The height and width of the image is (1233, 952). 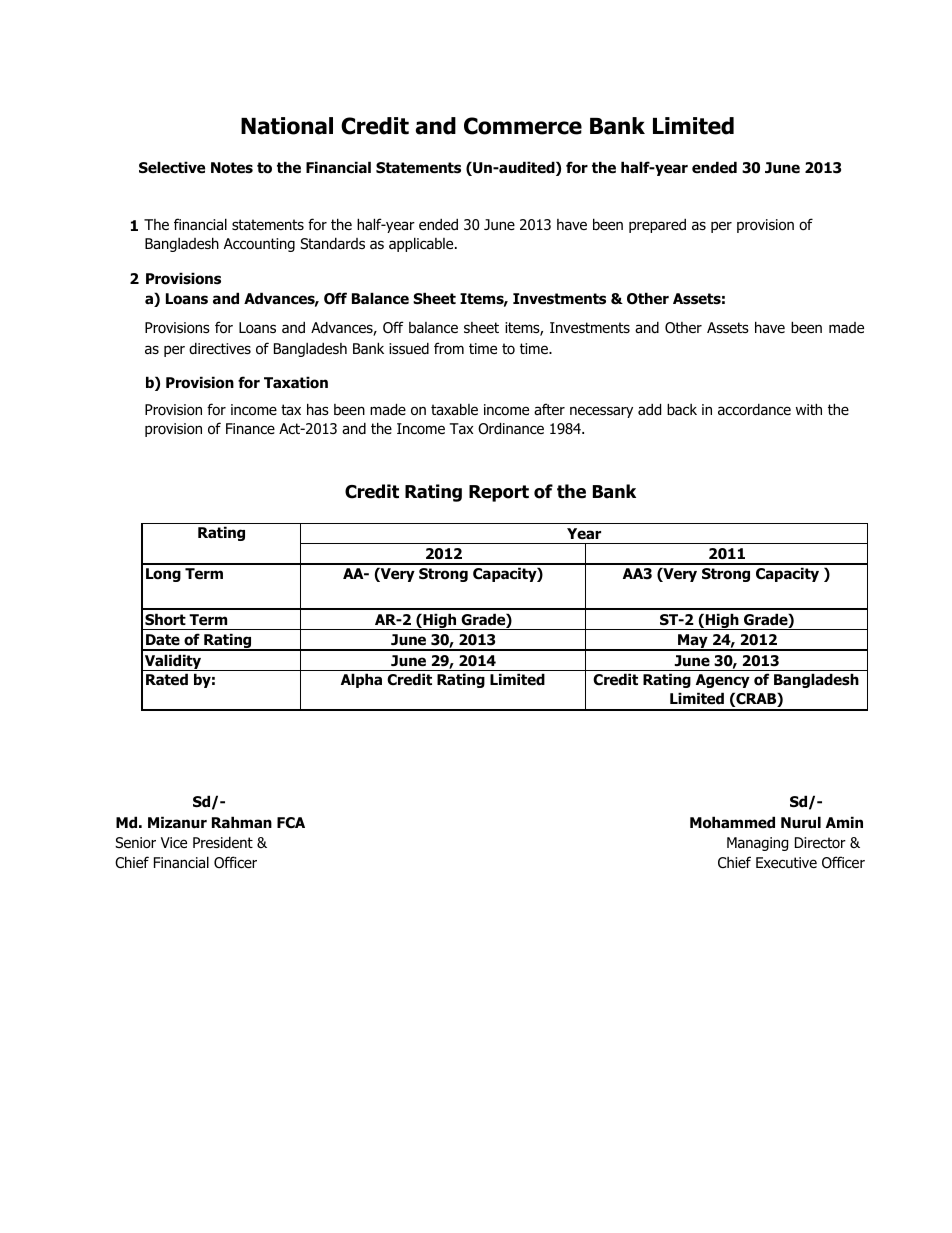 What do you see at coordinates (754, 410) in the image?
I see `accordance` at bounding box center [754, 410].
